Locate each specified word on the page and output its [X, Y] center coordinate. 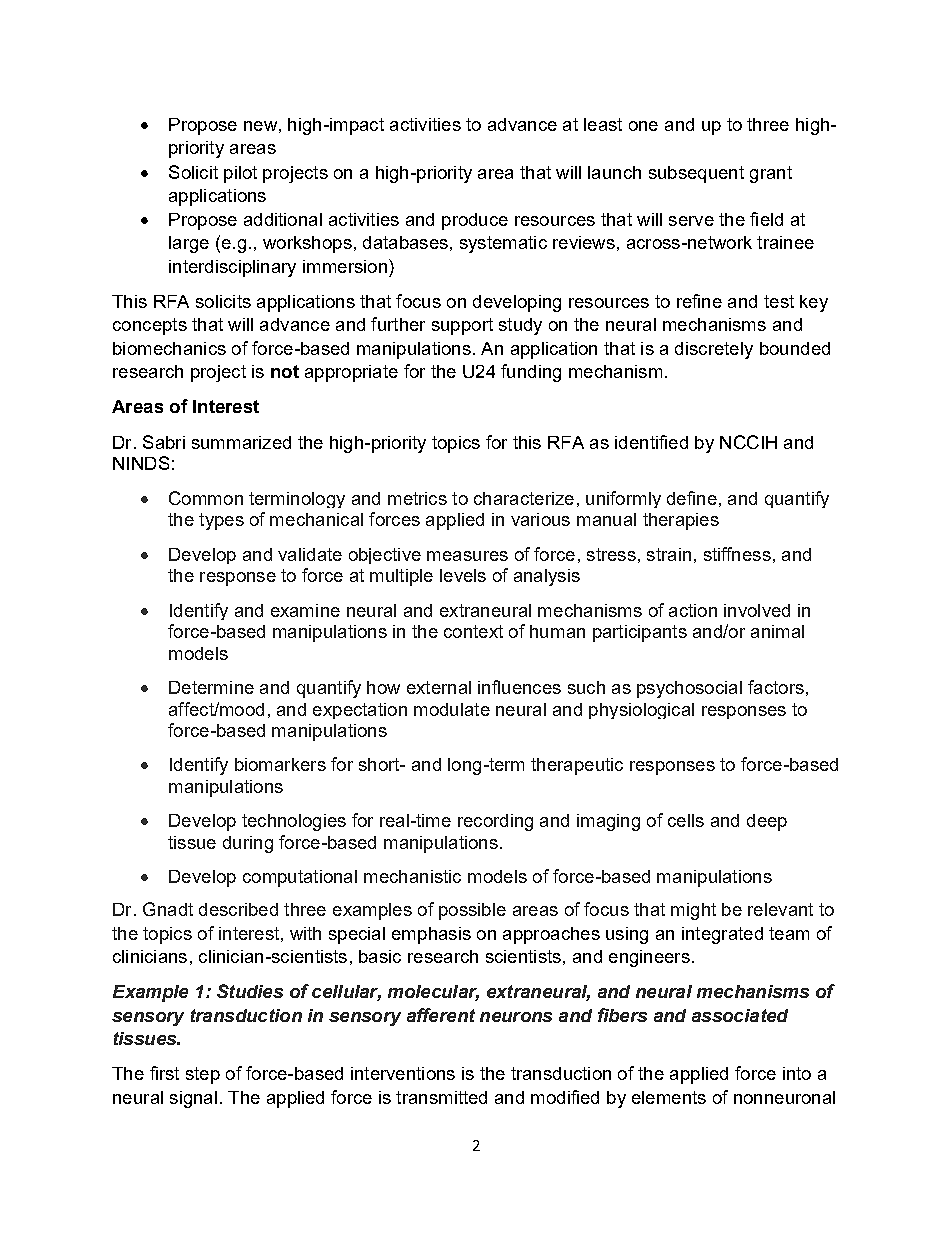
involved [757, 610]
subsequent [696, 174]
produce [475, 221]
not [285, 371]
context [473, 631]
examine [305, 610]
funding [531, 373]
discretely [714, 350]
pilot [240, 174]
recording [495, 822]
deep [767, 822]
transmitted [441, 1097]
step [203, 1075]
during [248, 844]
